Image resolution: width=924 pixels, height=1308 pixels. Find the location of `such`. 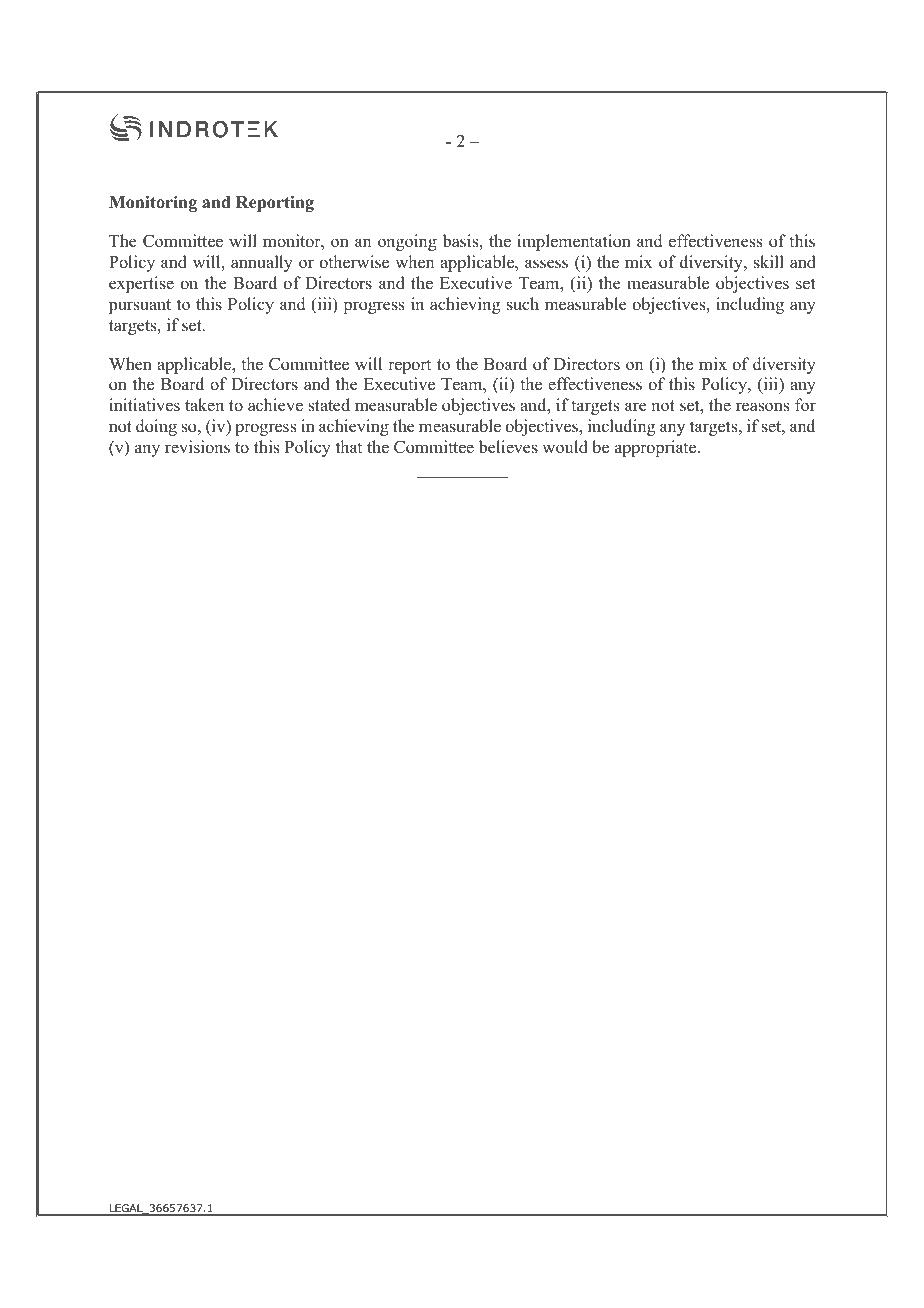

such is located at coordinates (523, 304).
